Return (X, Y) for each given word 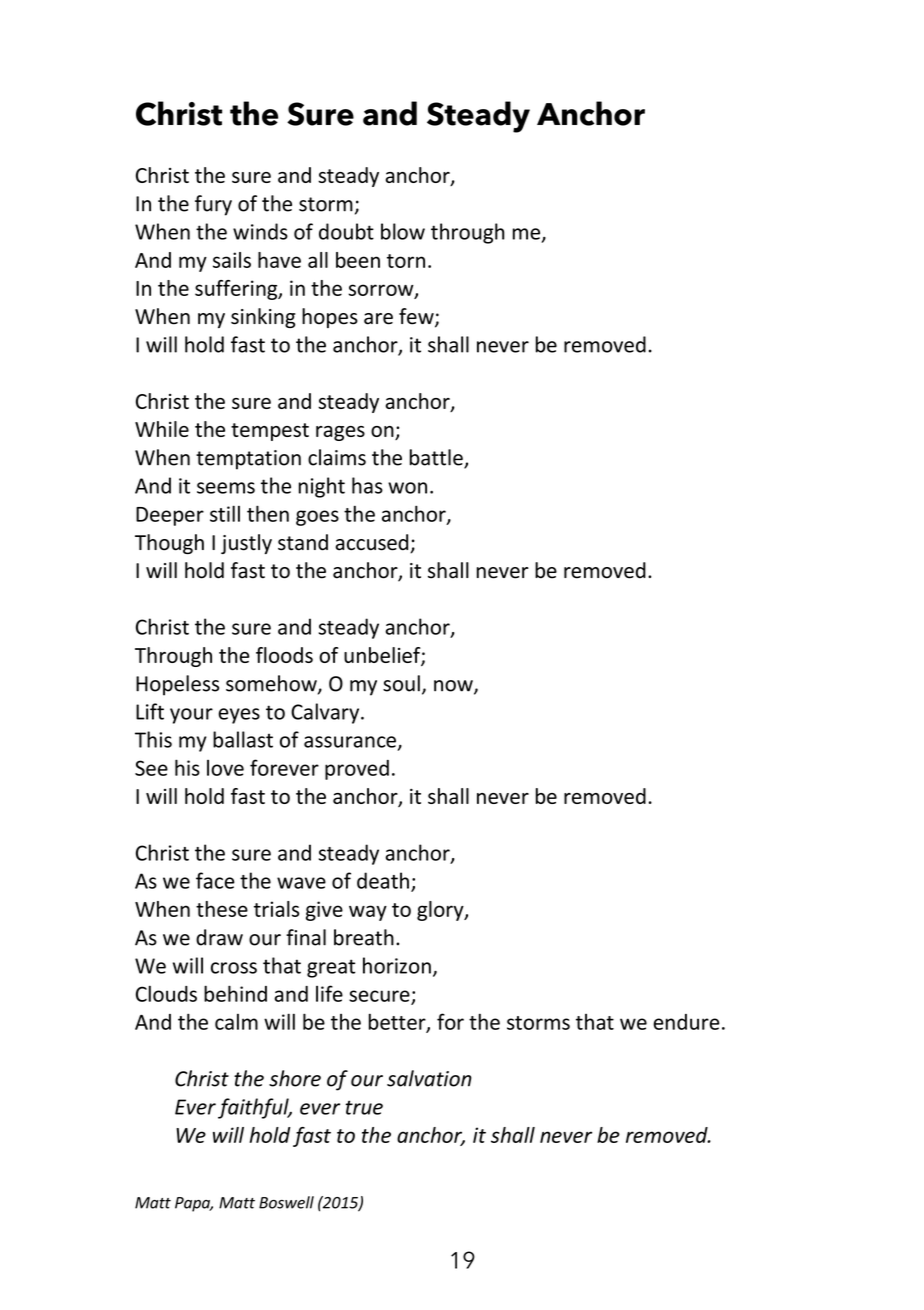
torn (406, 261)
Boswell (286, 1202)
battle (437, 458)
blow (403, 231)
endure (686, 1022)
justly (246, 544)
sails (232, 260)
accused (373, 543)
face (215, 880)
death (383, 880)
